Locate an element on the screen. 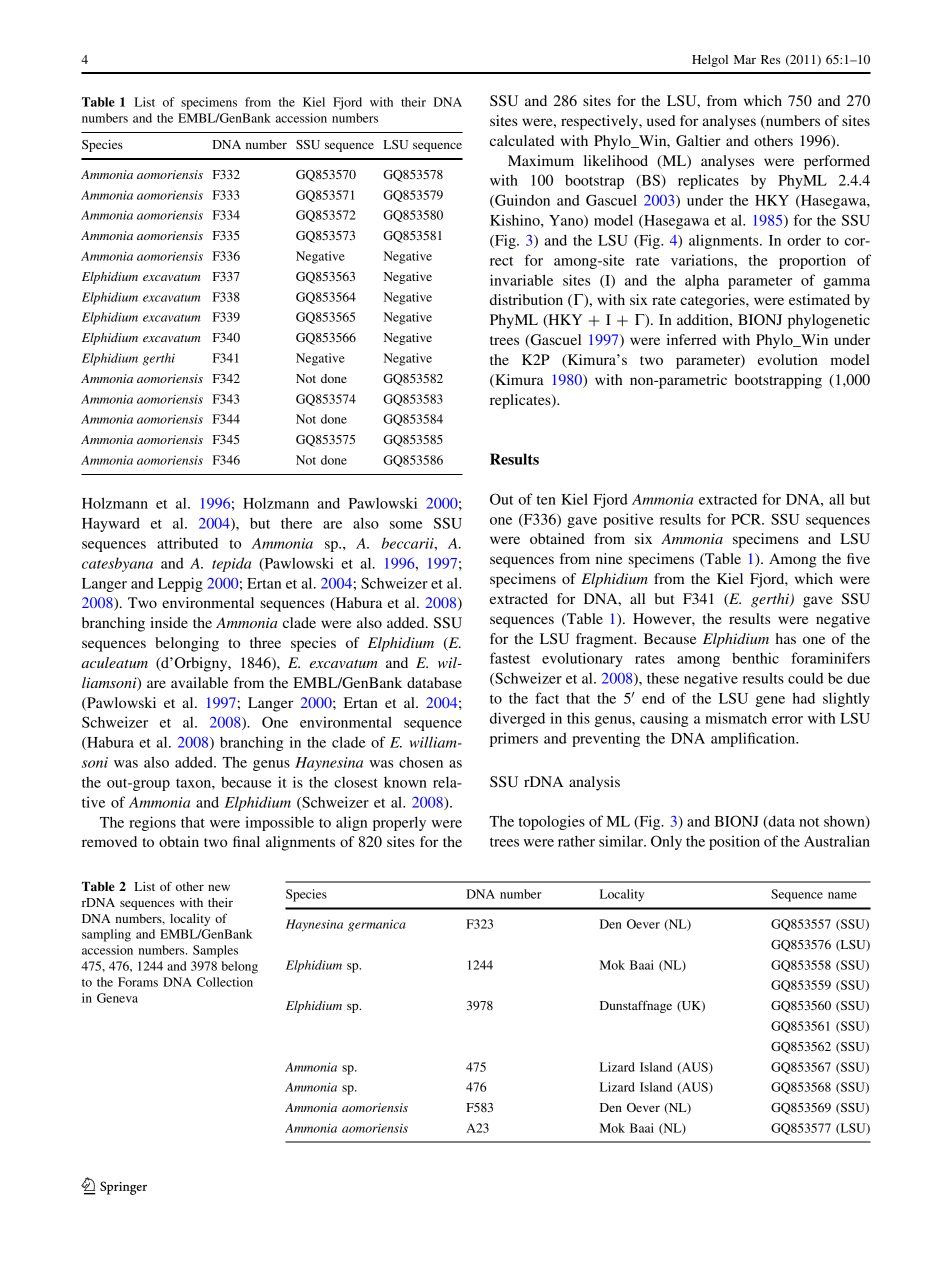  distribution is located at coordinates (526, 299).
